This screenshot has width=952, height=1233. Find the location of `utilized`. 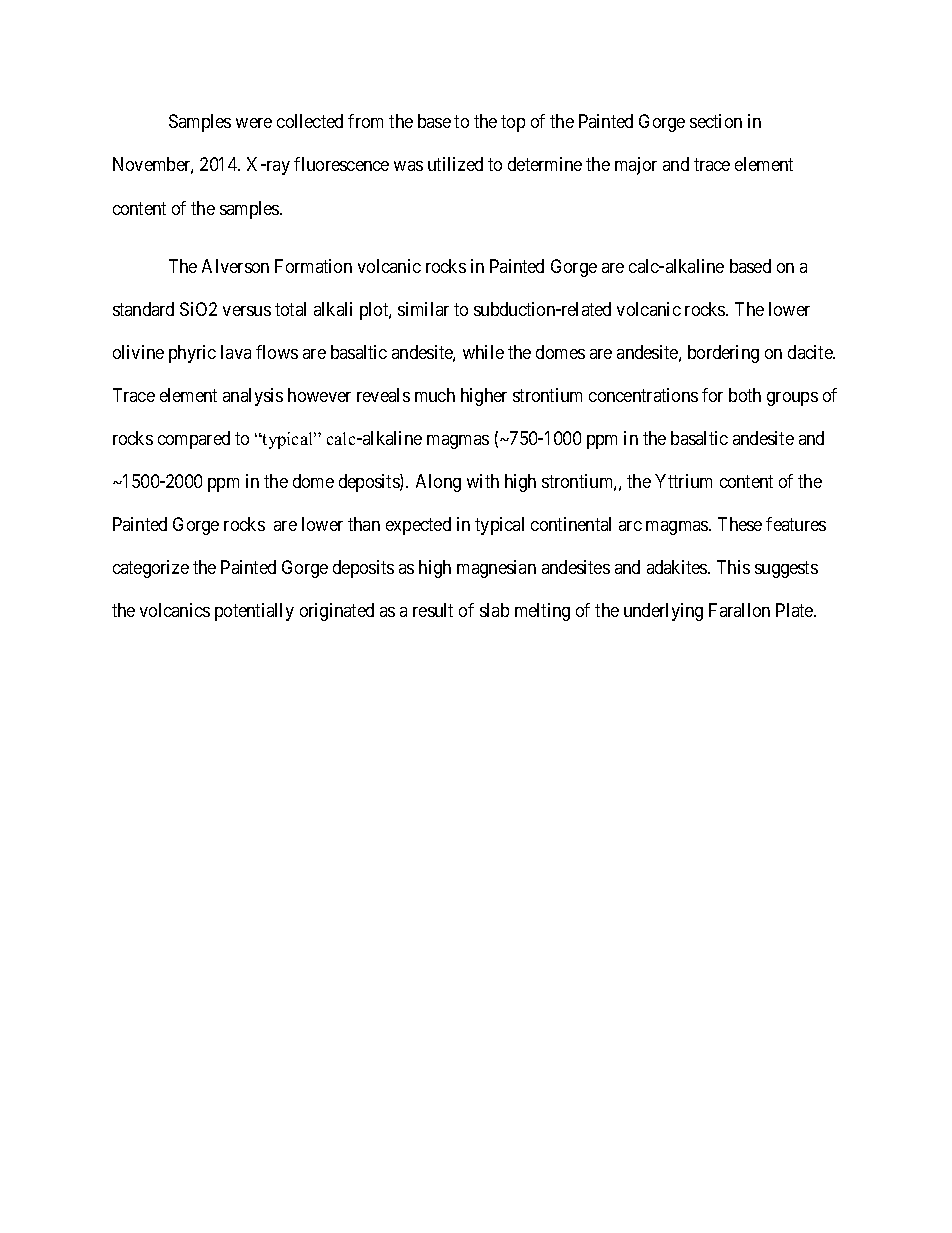

utilized is located at coordinates (455, 164).
